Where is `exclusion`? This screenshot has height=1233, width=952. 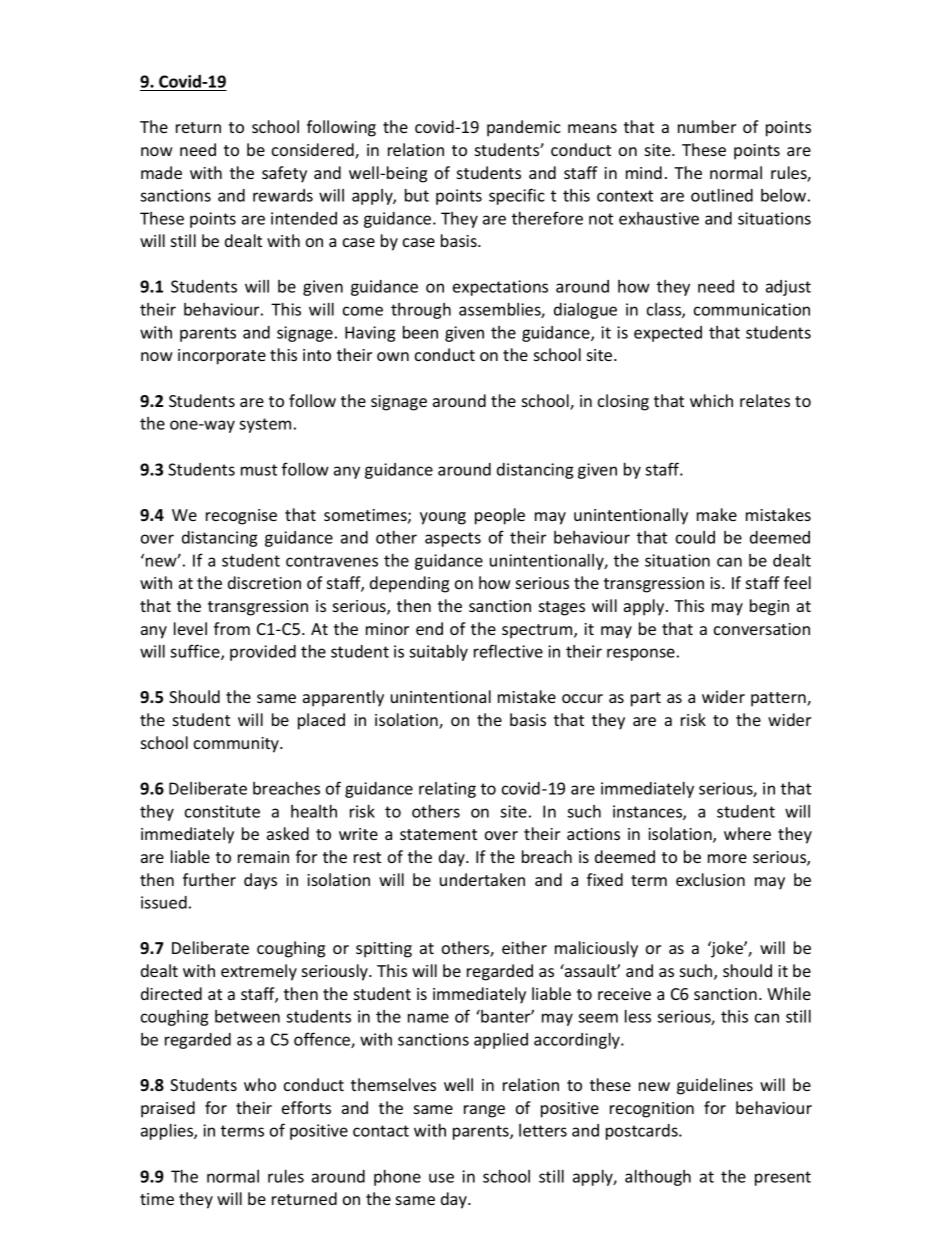 exclusion is located at coordinates (710, 879).
